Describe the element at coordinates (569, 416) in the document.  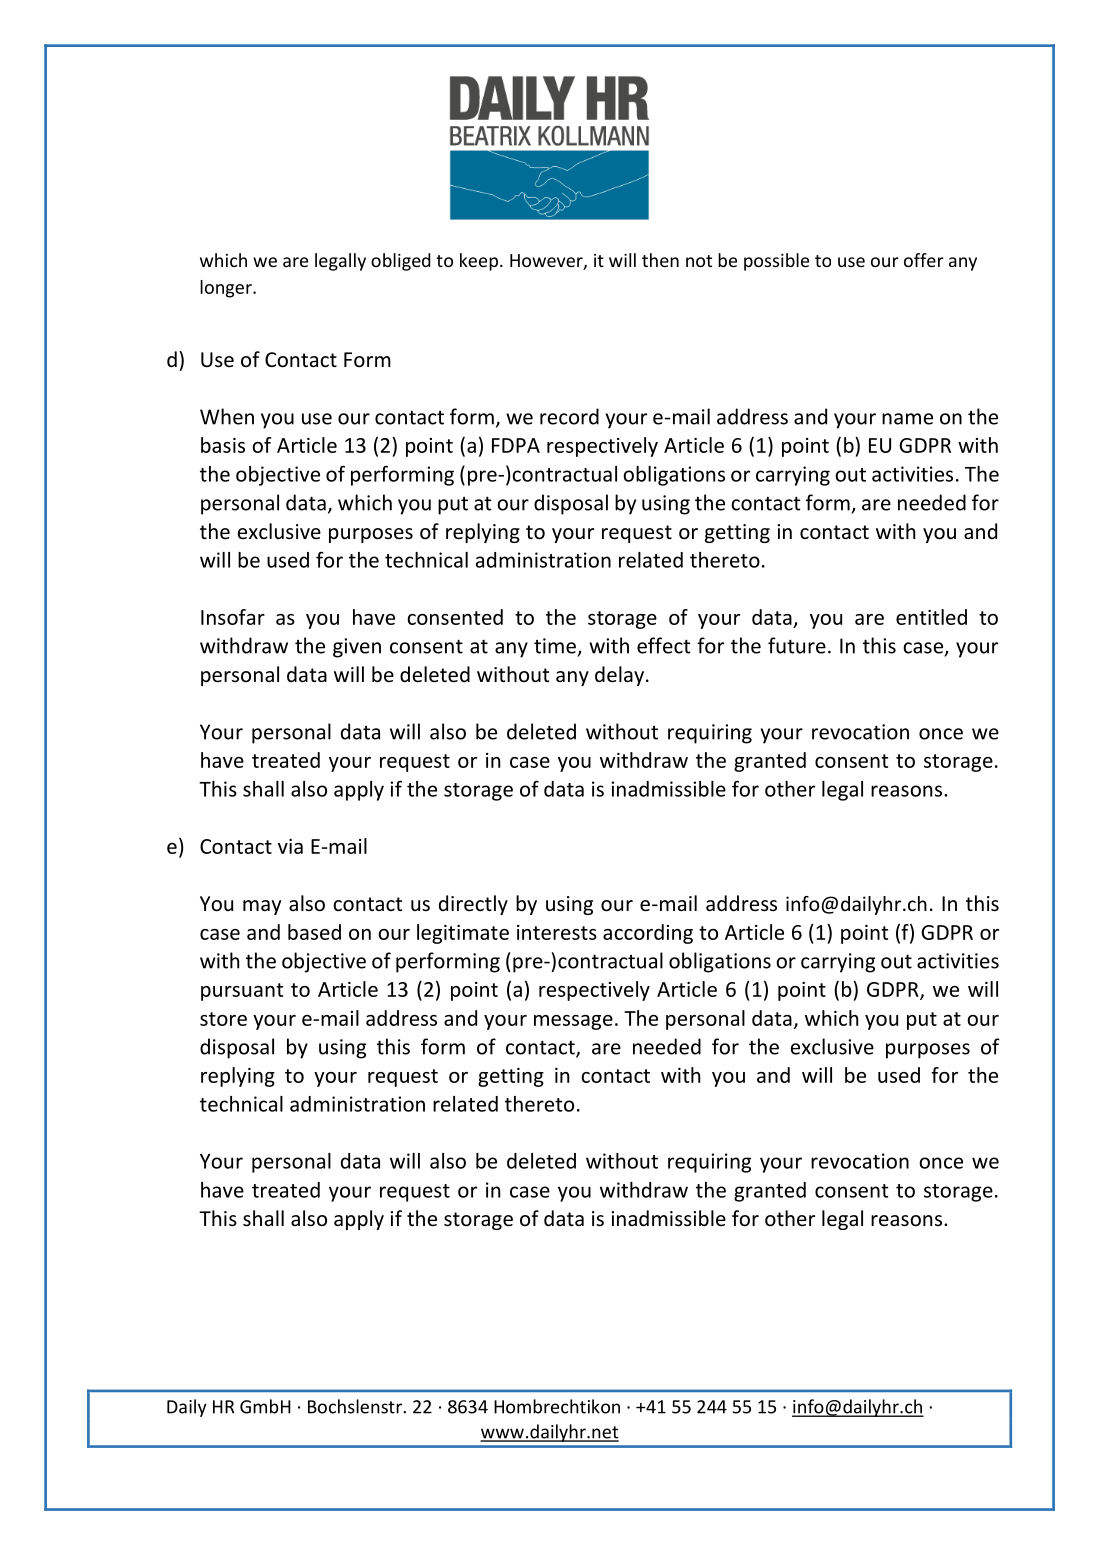
I see `record` at that location.
